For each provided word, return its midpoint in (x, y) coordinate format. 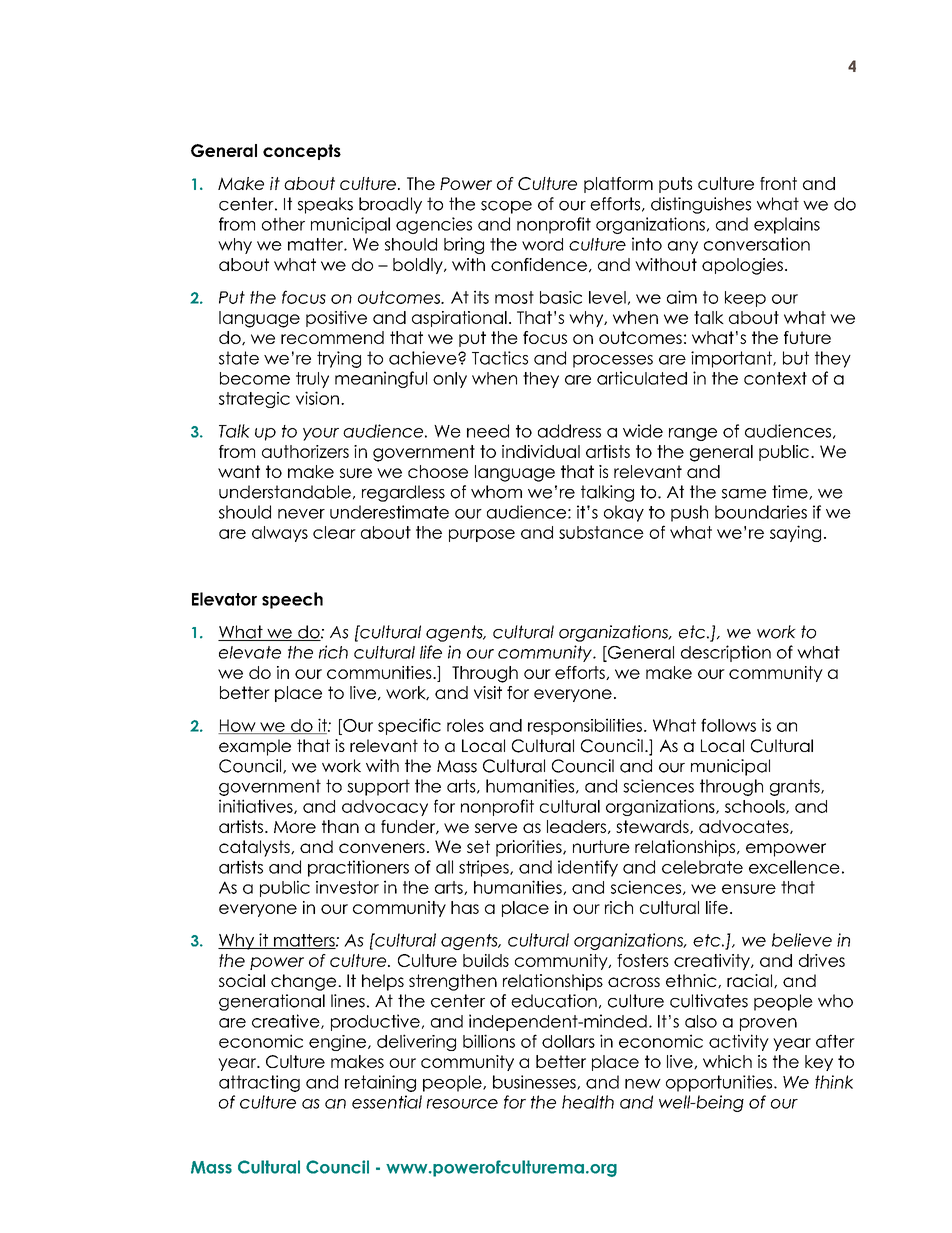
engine (339, 1043)
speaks (325, 205)
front (778, 183)
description (726, 653)
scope (506, 207)
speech (292, 600)
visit (488, 692)
